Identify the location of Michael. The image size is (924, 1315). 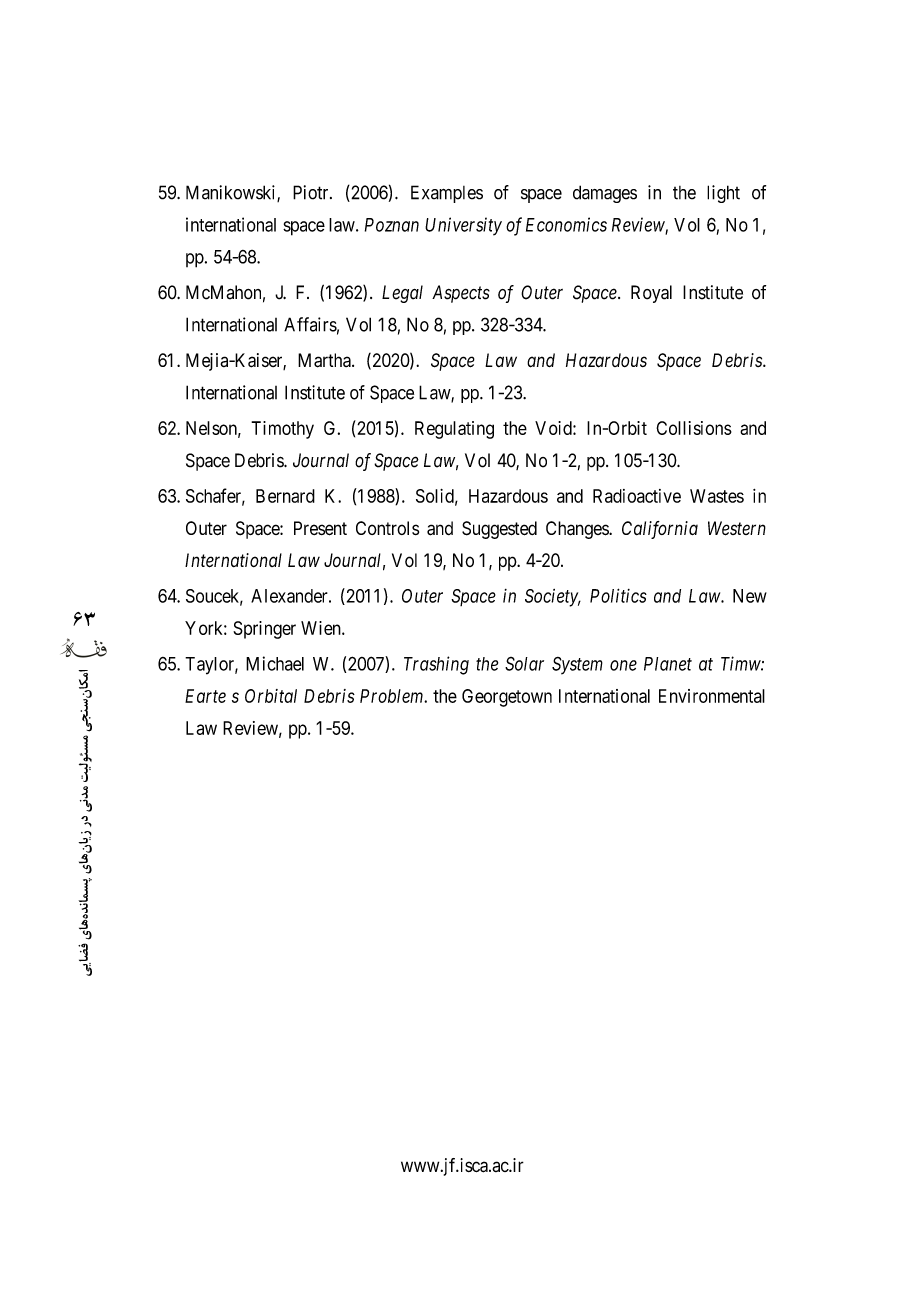
(275, 663).
